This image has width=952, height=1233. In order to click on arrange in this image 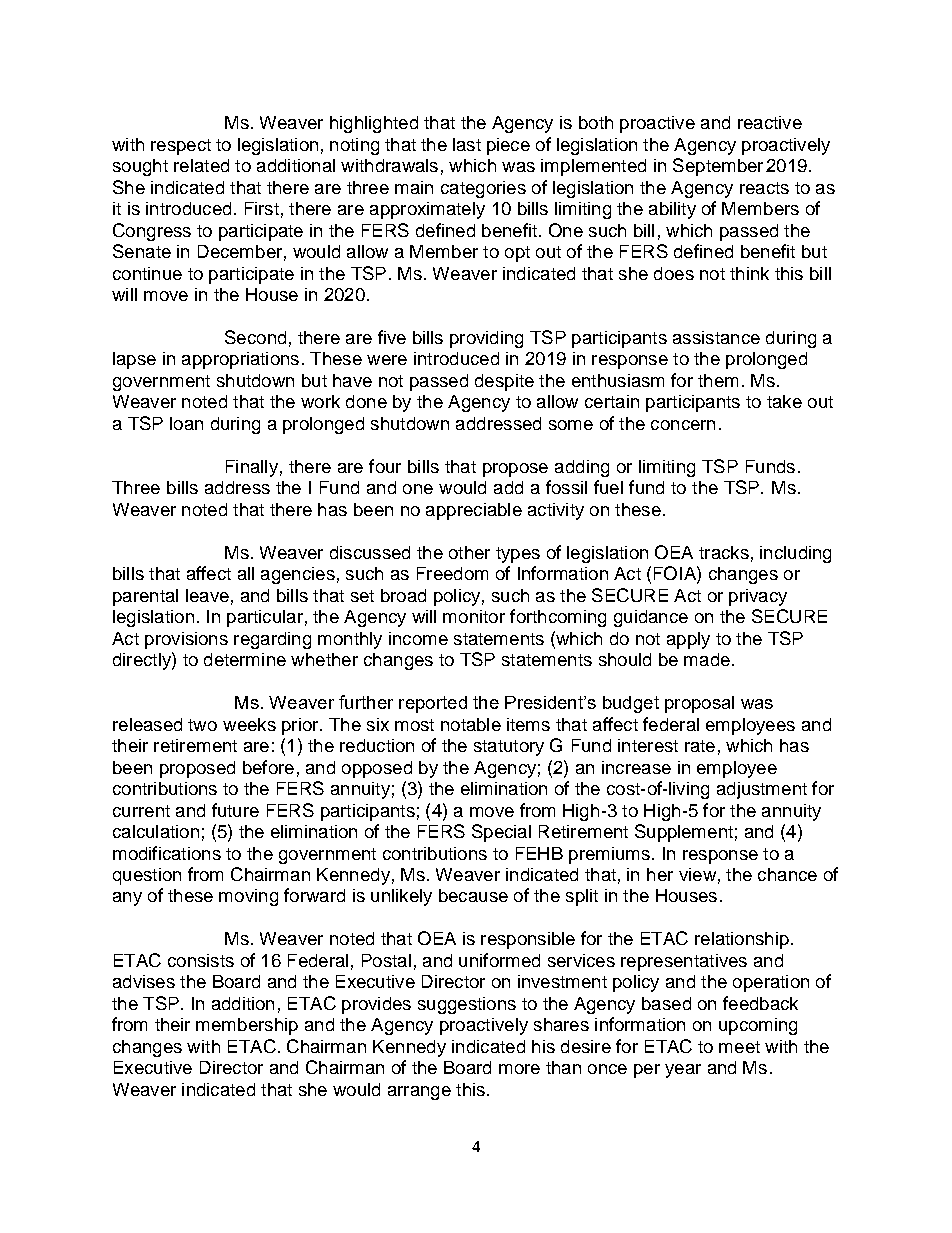, I will do `click(419, 1093)`.
